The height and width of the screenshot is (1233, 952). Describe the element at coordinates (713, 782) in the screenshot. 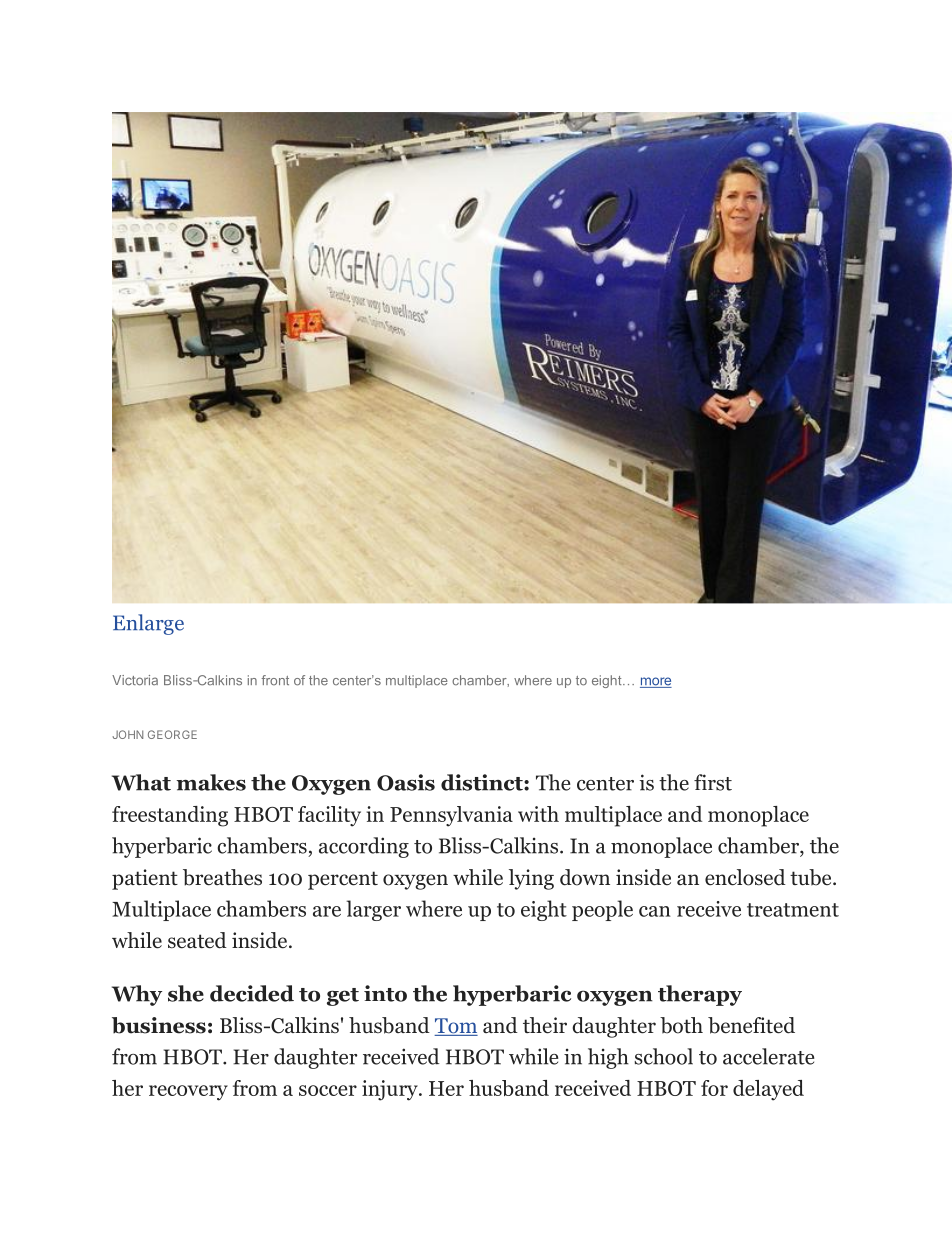

I see `first` at that location.
